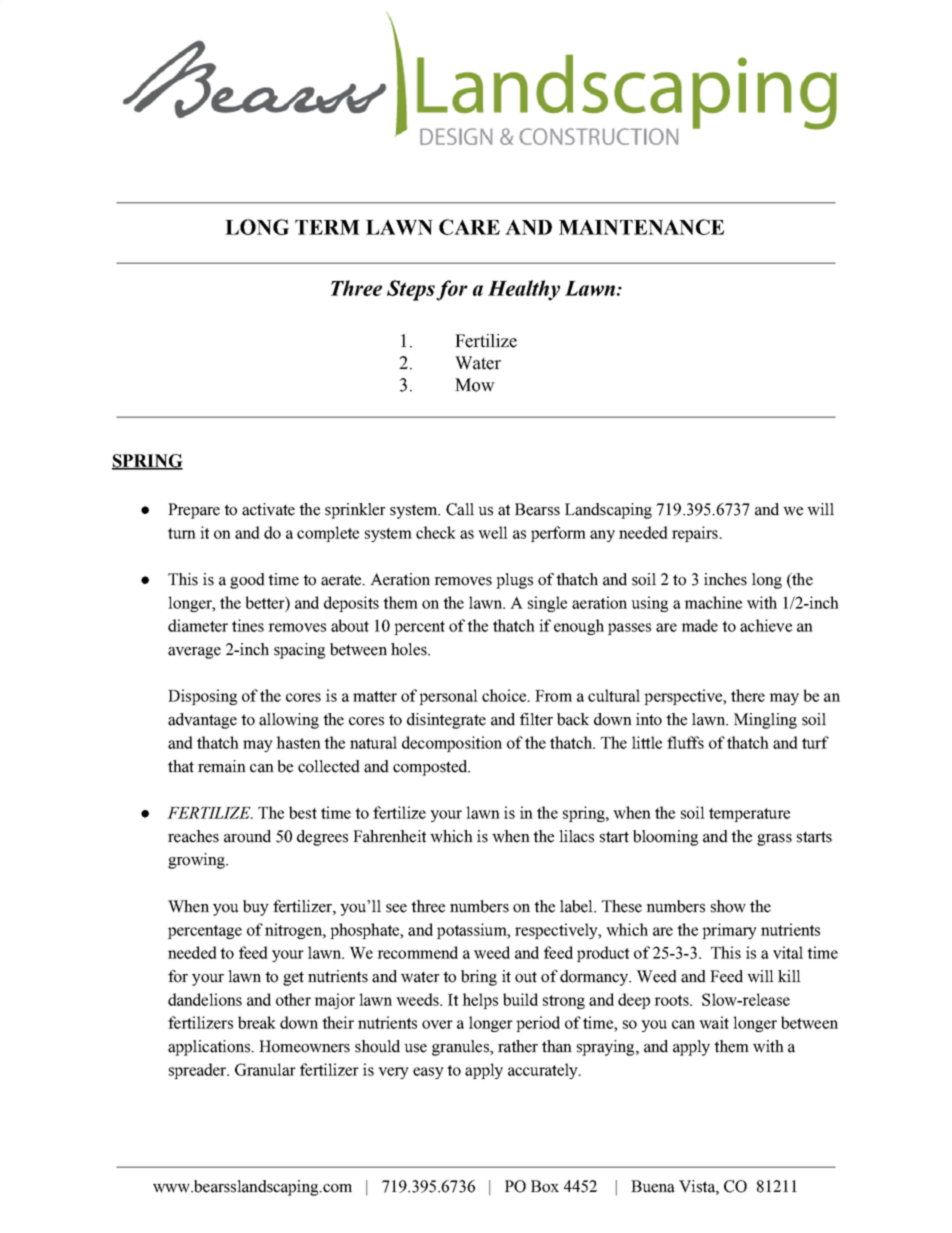 Image resolution: width=952 pixels, height=1233 pixels. What do you see at coordinates (641, 227) in the screenshot?
I see `MAINTENANCE` at bounding box center [641, 227].
